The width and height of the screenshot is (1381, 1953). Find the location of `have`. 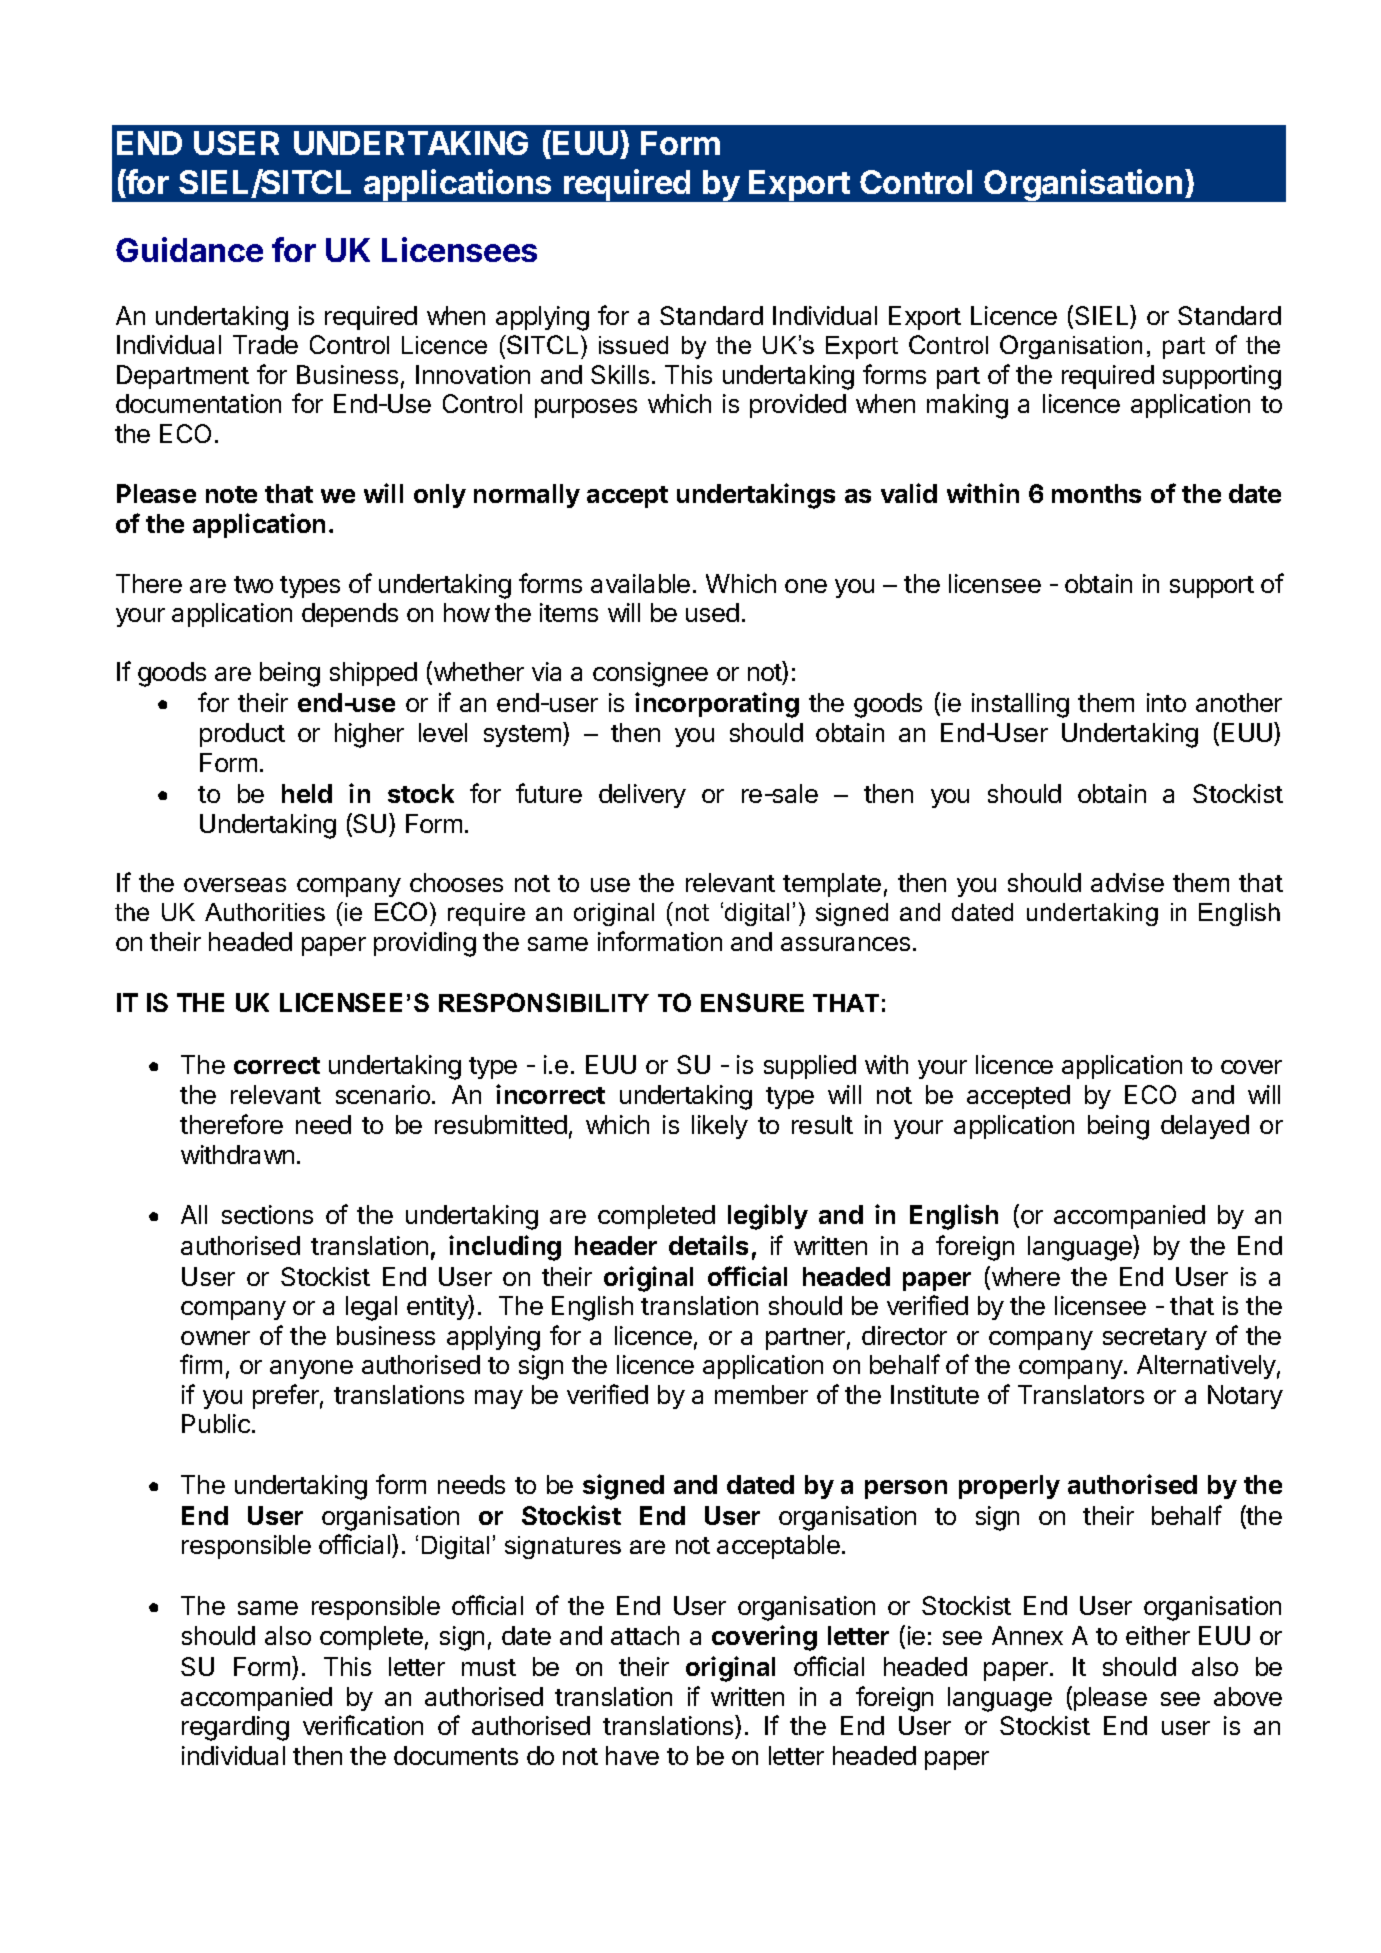

have is located at coordinates (632, 1755).
